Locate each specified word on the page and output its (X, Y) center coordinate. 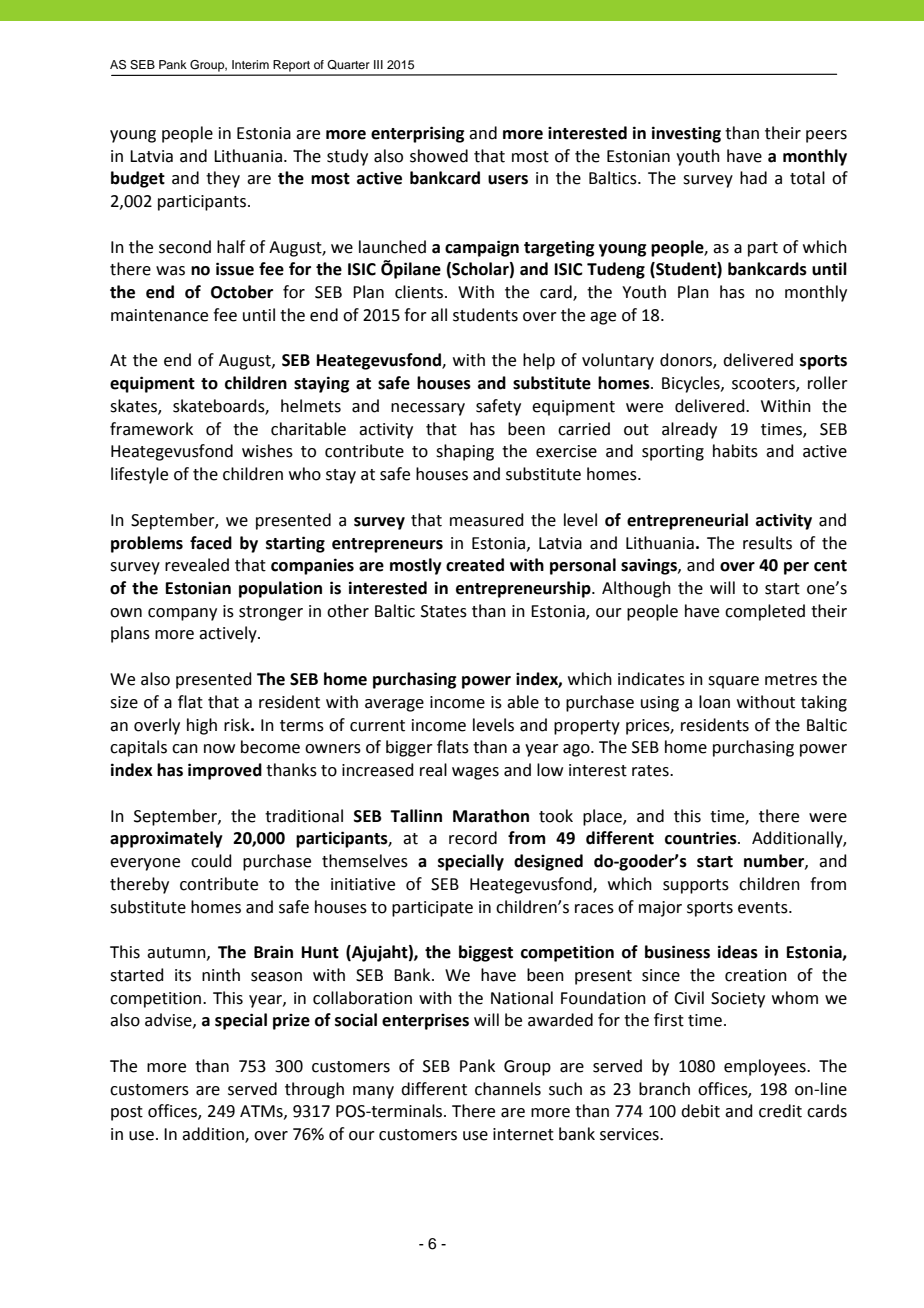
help (539, 361)
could (211, 861)
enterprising (418, 134)
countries (702, 838)
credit (780, 1111)
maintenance (159, 315)
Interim (250, 64)
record (473, 838)
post (127, 1113)
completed (765, 612)
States (444, 611)
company (182, 614)
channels (508, 1089)
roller (828, 383)
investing (686, 134)
